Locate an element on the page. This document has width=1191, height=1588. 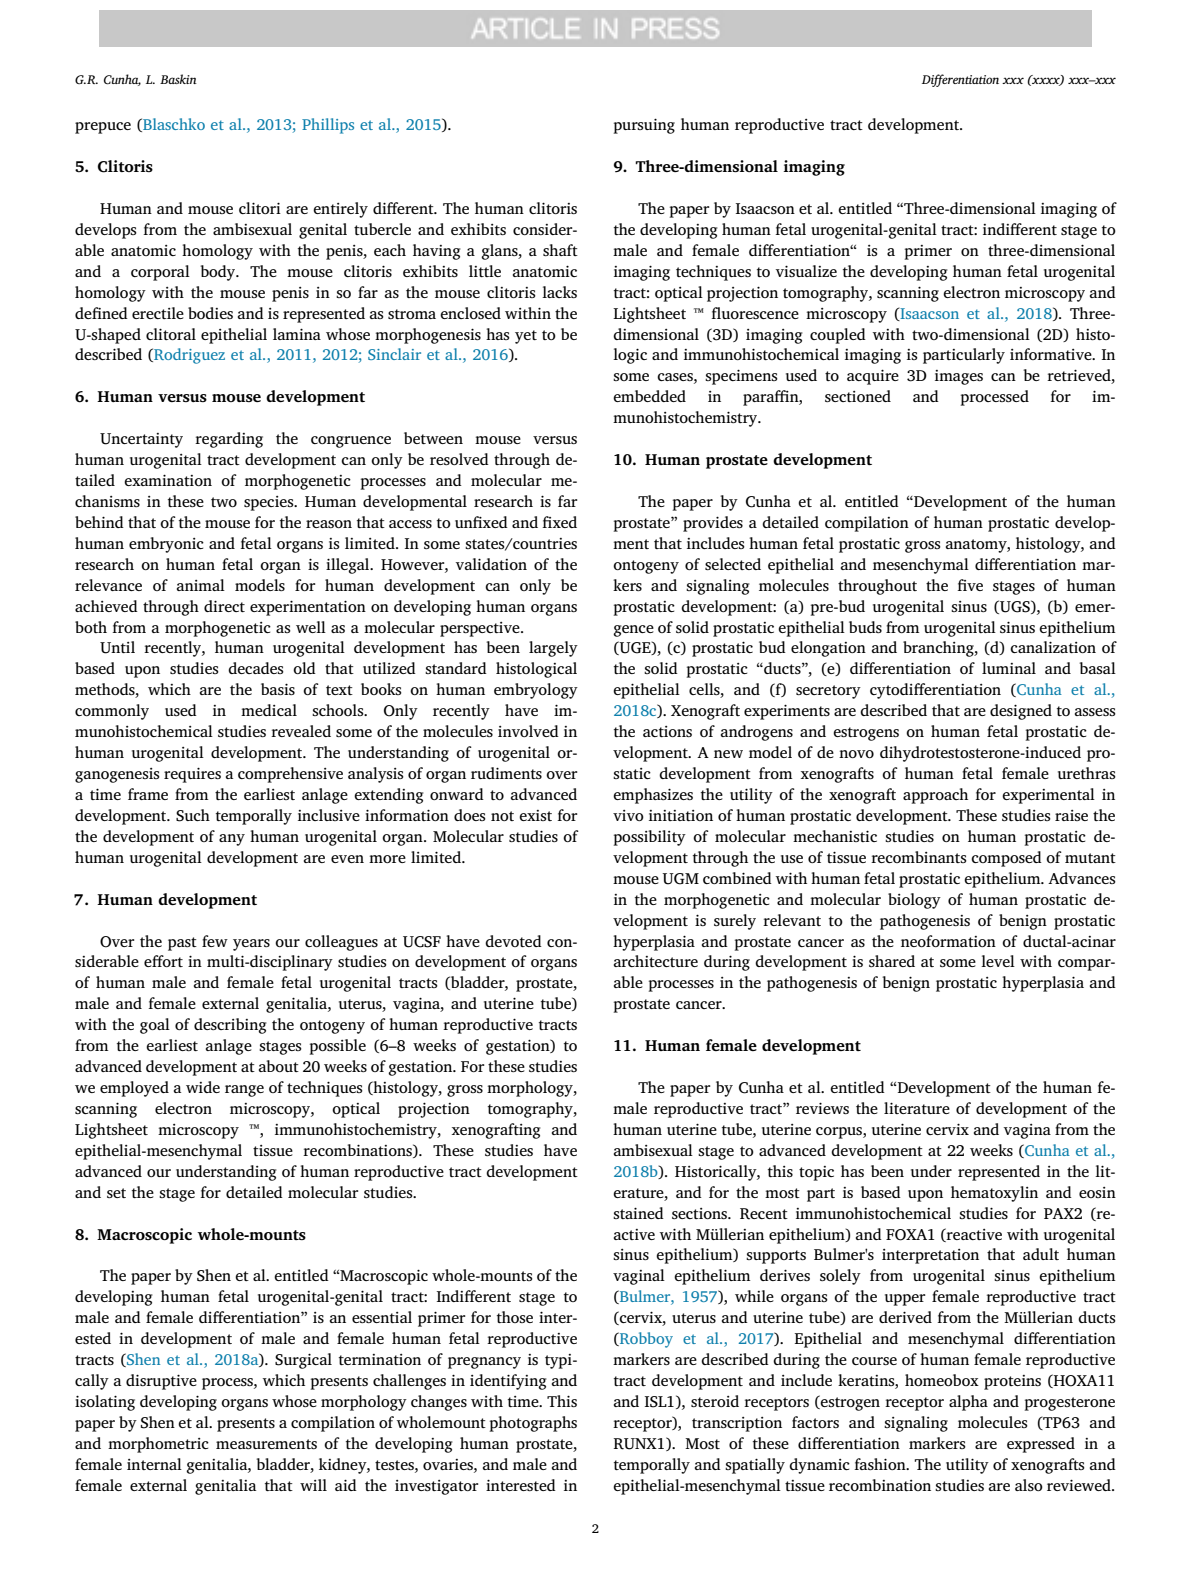
Such is located at coordinates (193, 815).
